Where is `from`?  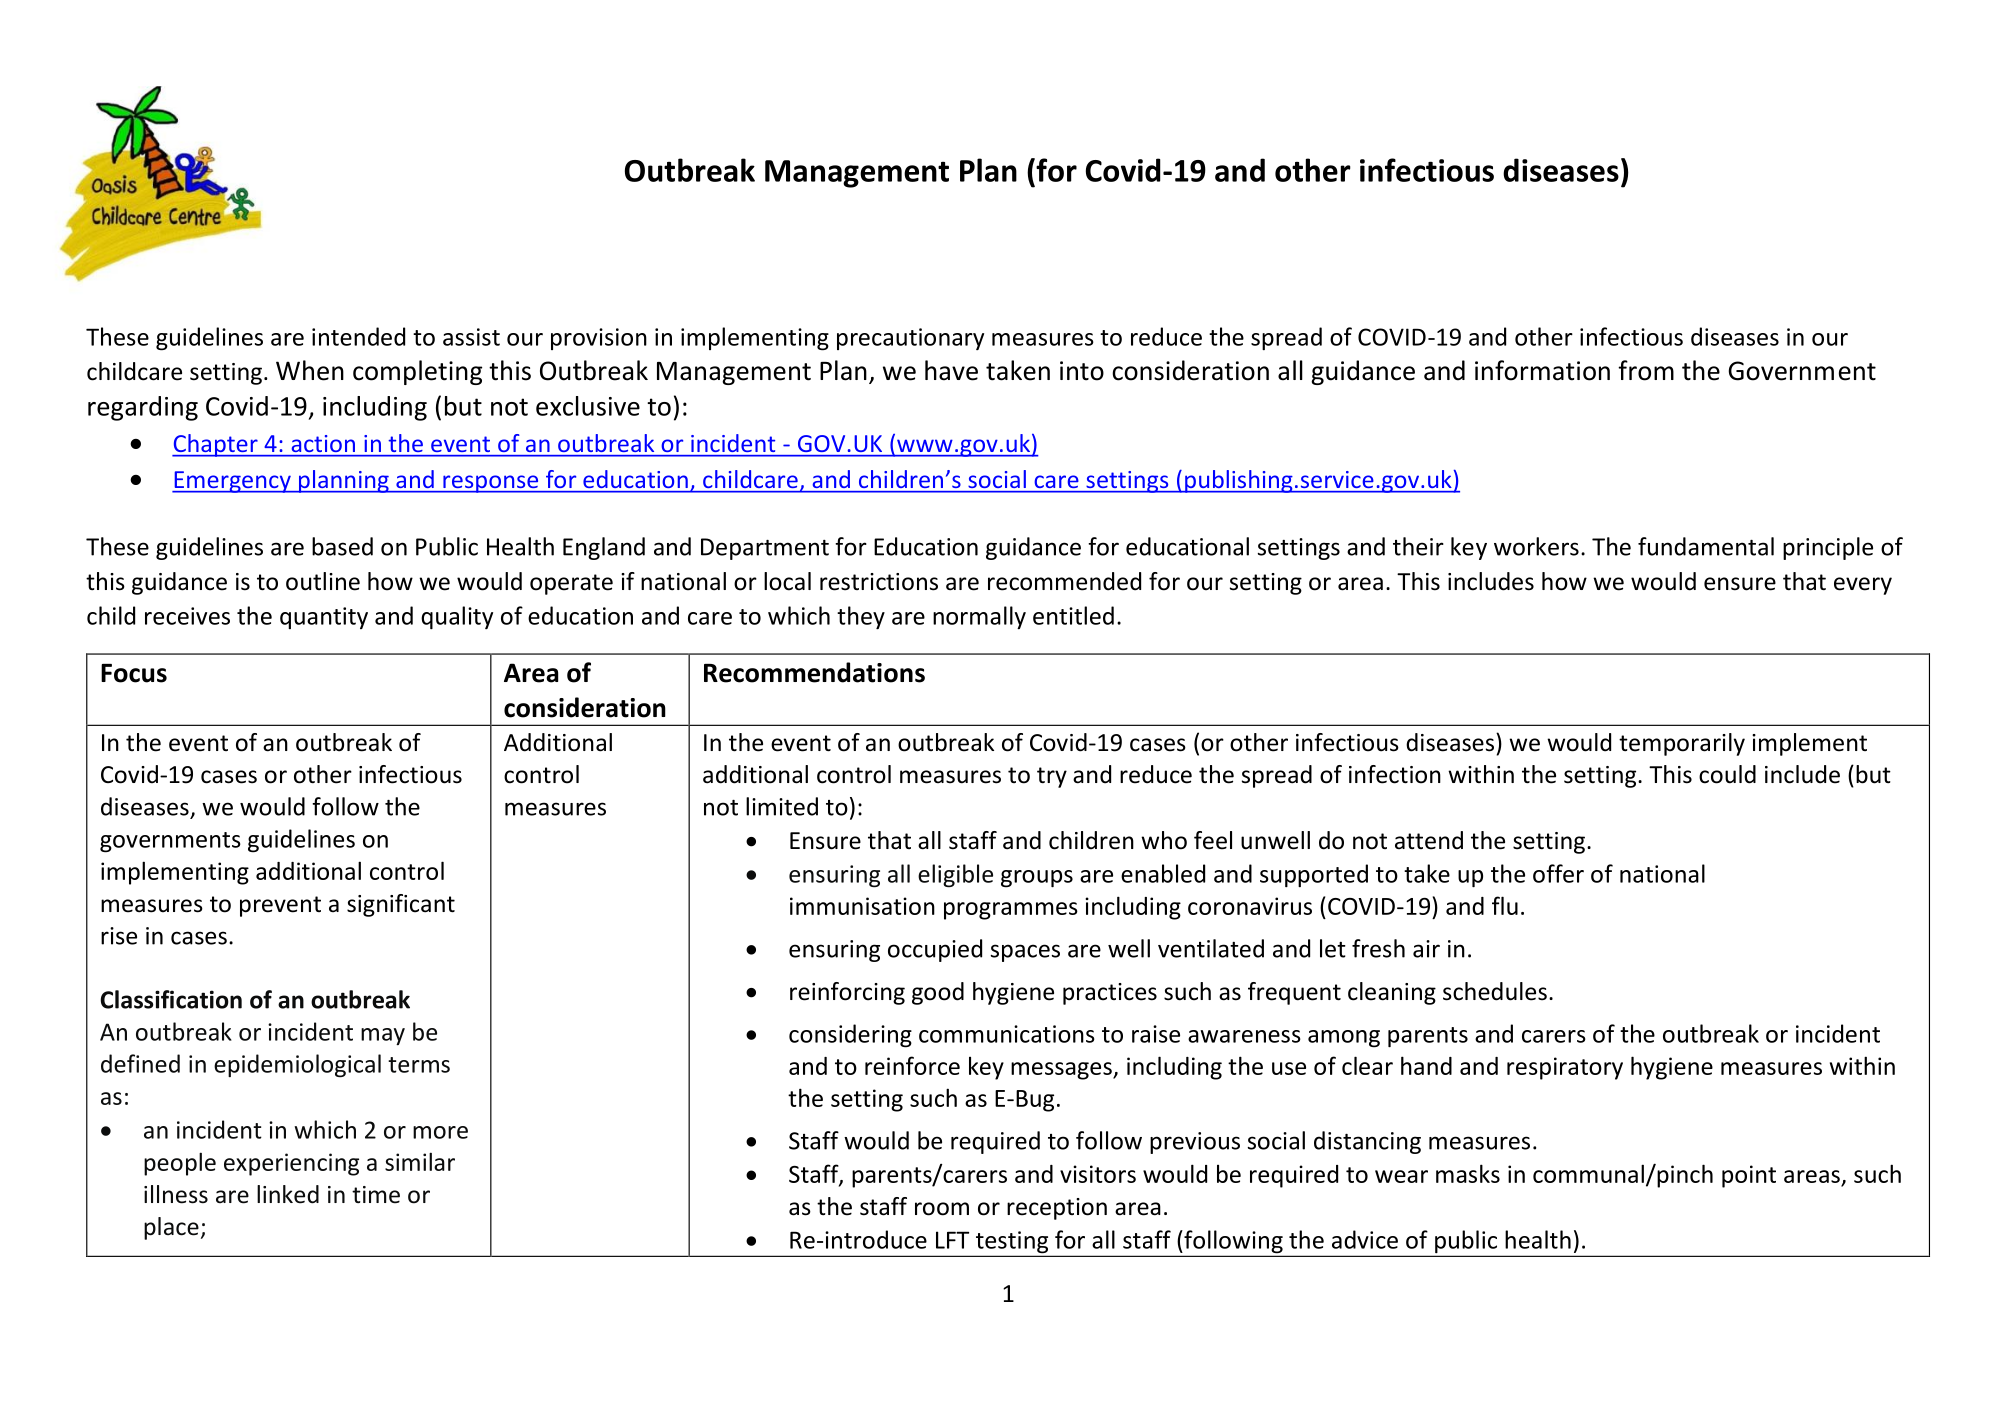 from is located at coordinates (1646, 370).
